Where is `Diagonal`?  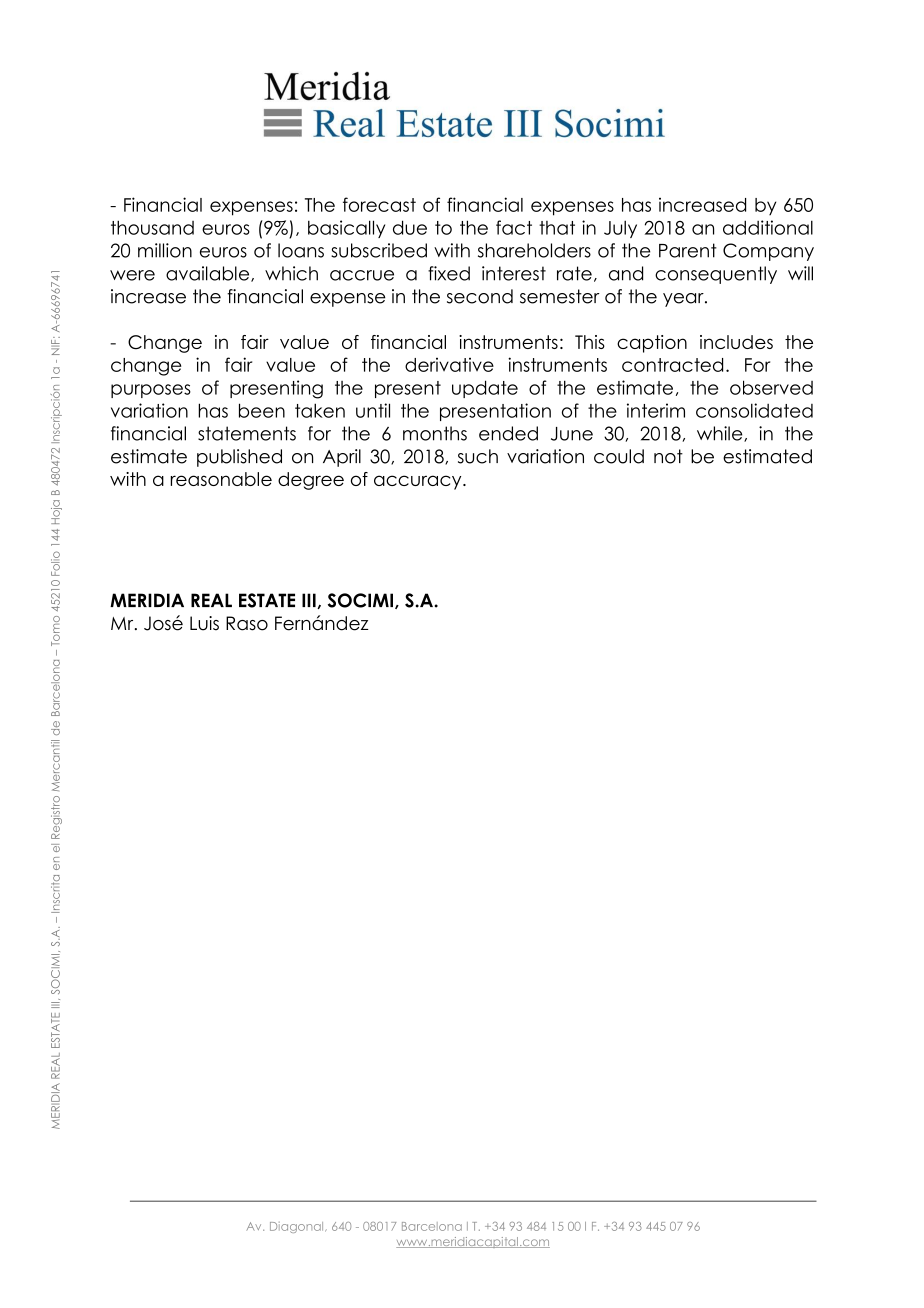
Diagonal is located at coordinates (298, 1227).
